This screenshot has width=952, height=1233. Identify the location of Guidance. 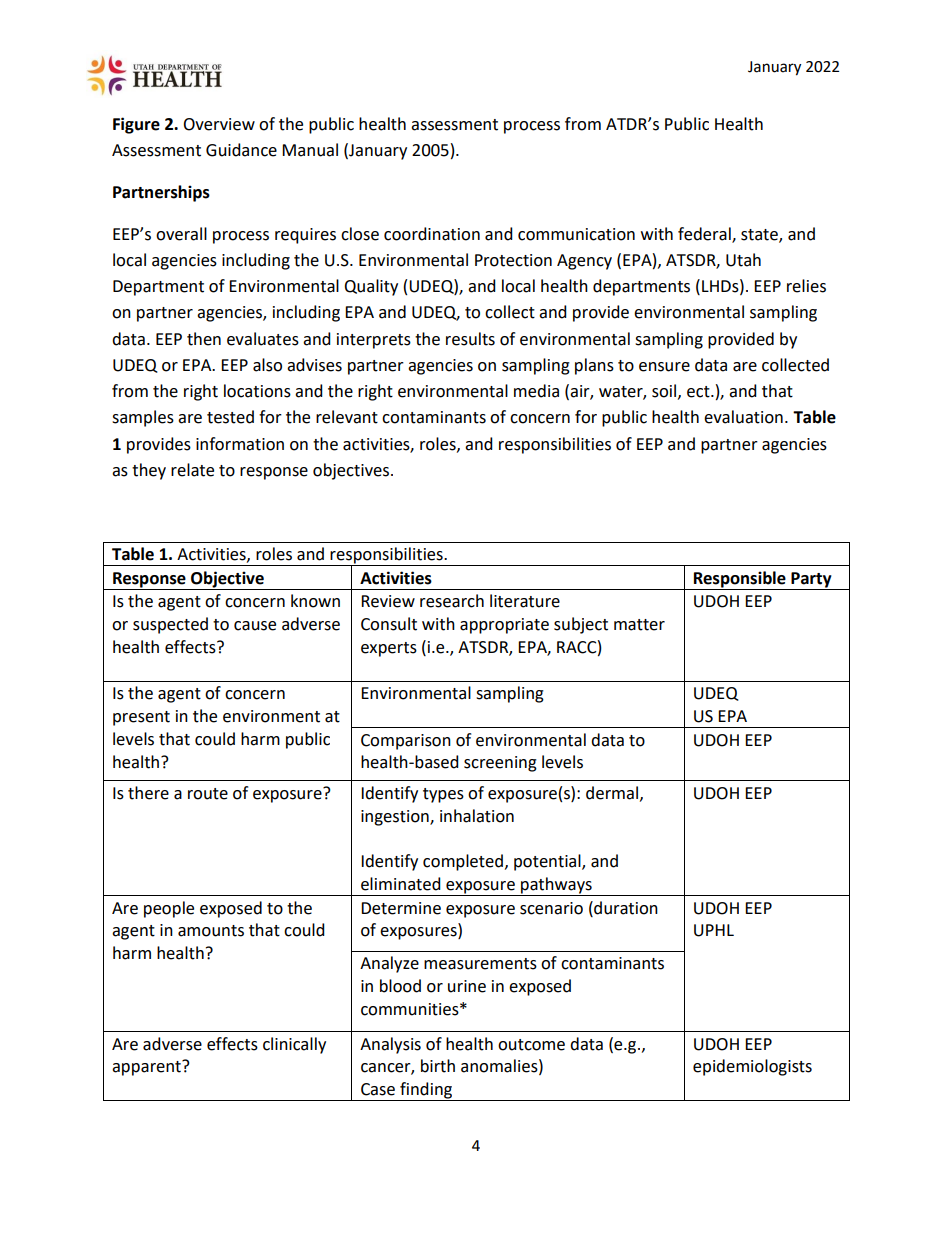
(241, 150).
